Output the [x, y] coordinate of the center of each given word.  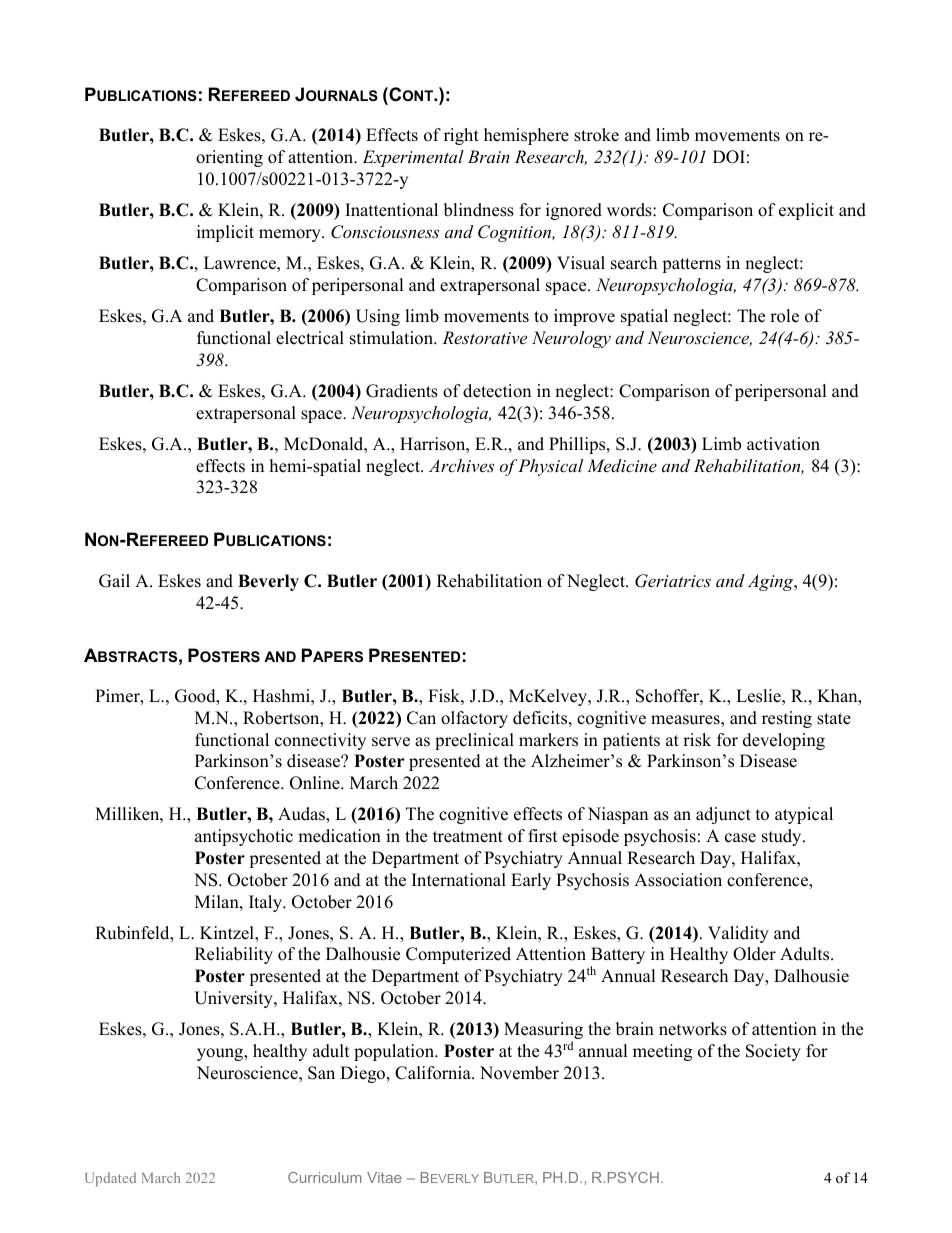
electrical [310, 338]
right [461, 136]
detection [497, 391]
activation [783, 444]
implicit [225, 233]
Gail [114, 581]
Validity [738, 934]
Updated [110, 1179]
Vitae [384, 1177]
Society [773, 1052]
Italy [267, 903]
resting [787, 719]
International [459, 880]
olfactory [474, 719]
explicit [806, 211]
